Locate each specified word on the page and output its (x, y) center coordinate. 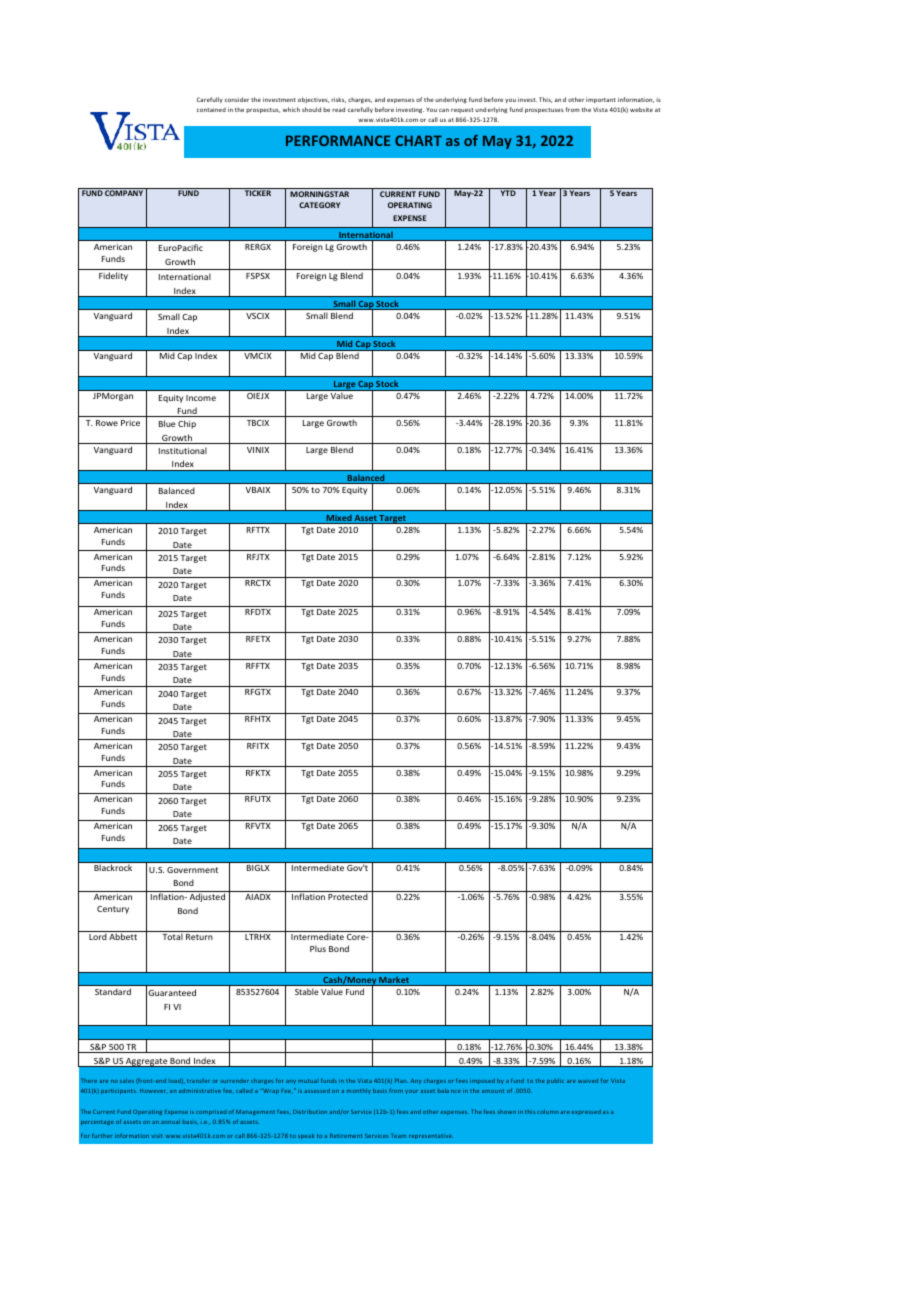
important (601, 100)
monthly (359, 1091)
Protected (348, 896)
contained (211, 109)
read (338, 109)
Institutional (183, 450)
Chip (187, 424)
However (152, 1091)
